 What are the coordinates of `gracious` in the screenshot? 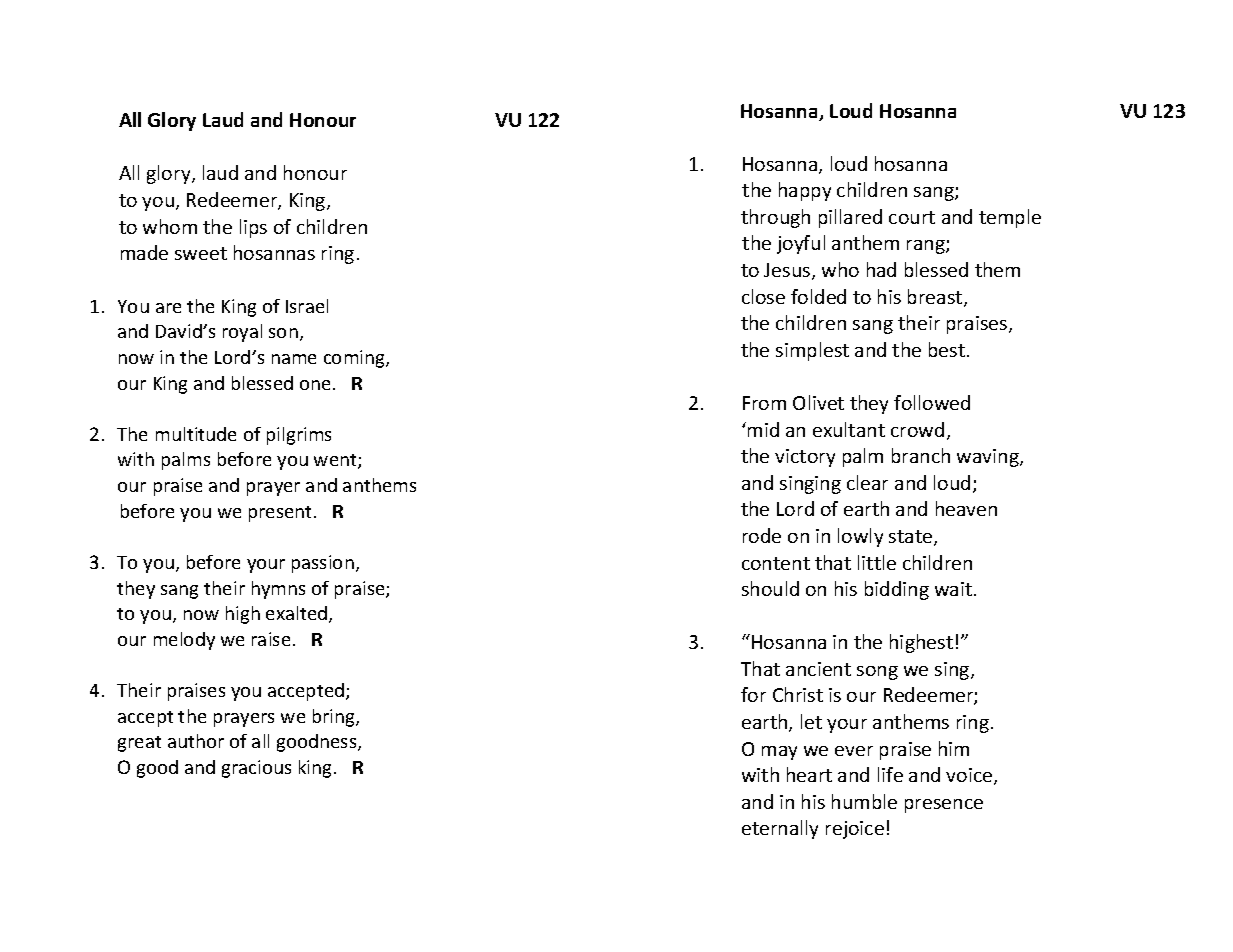 It's located at (256, 769).
